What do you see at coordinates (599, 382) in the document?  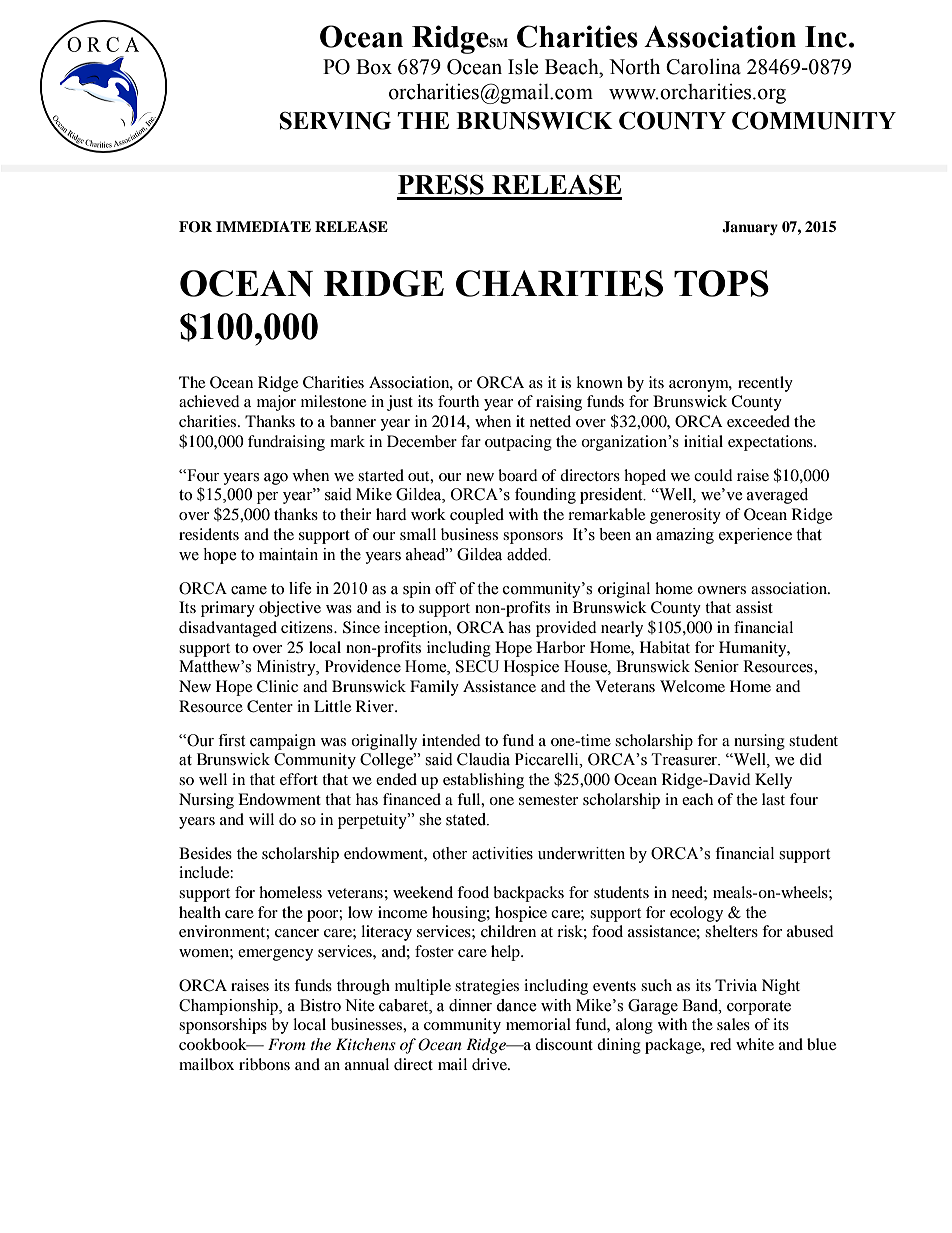 I see `known` at bounding box center [599, 382].
